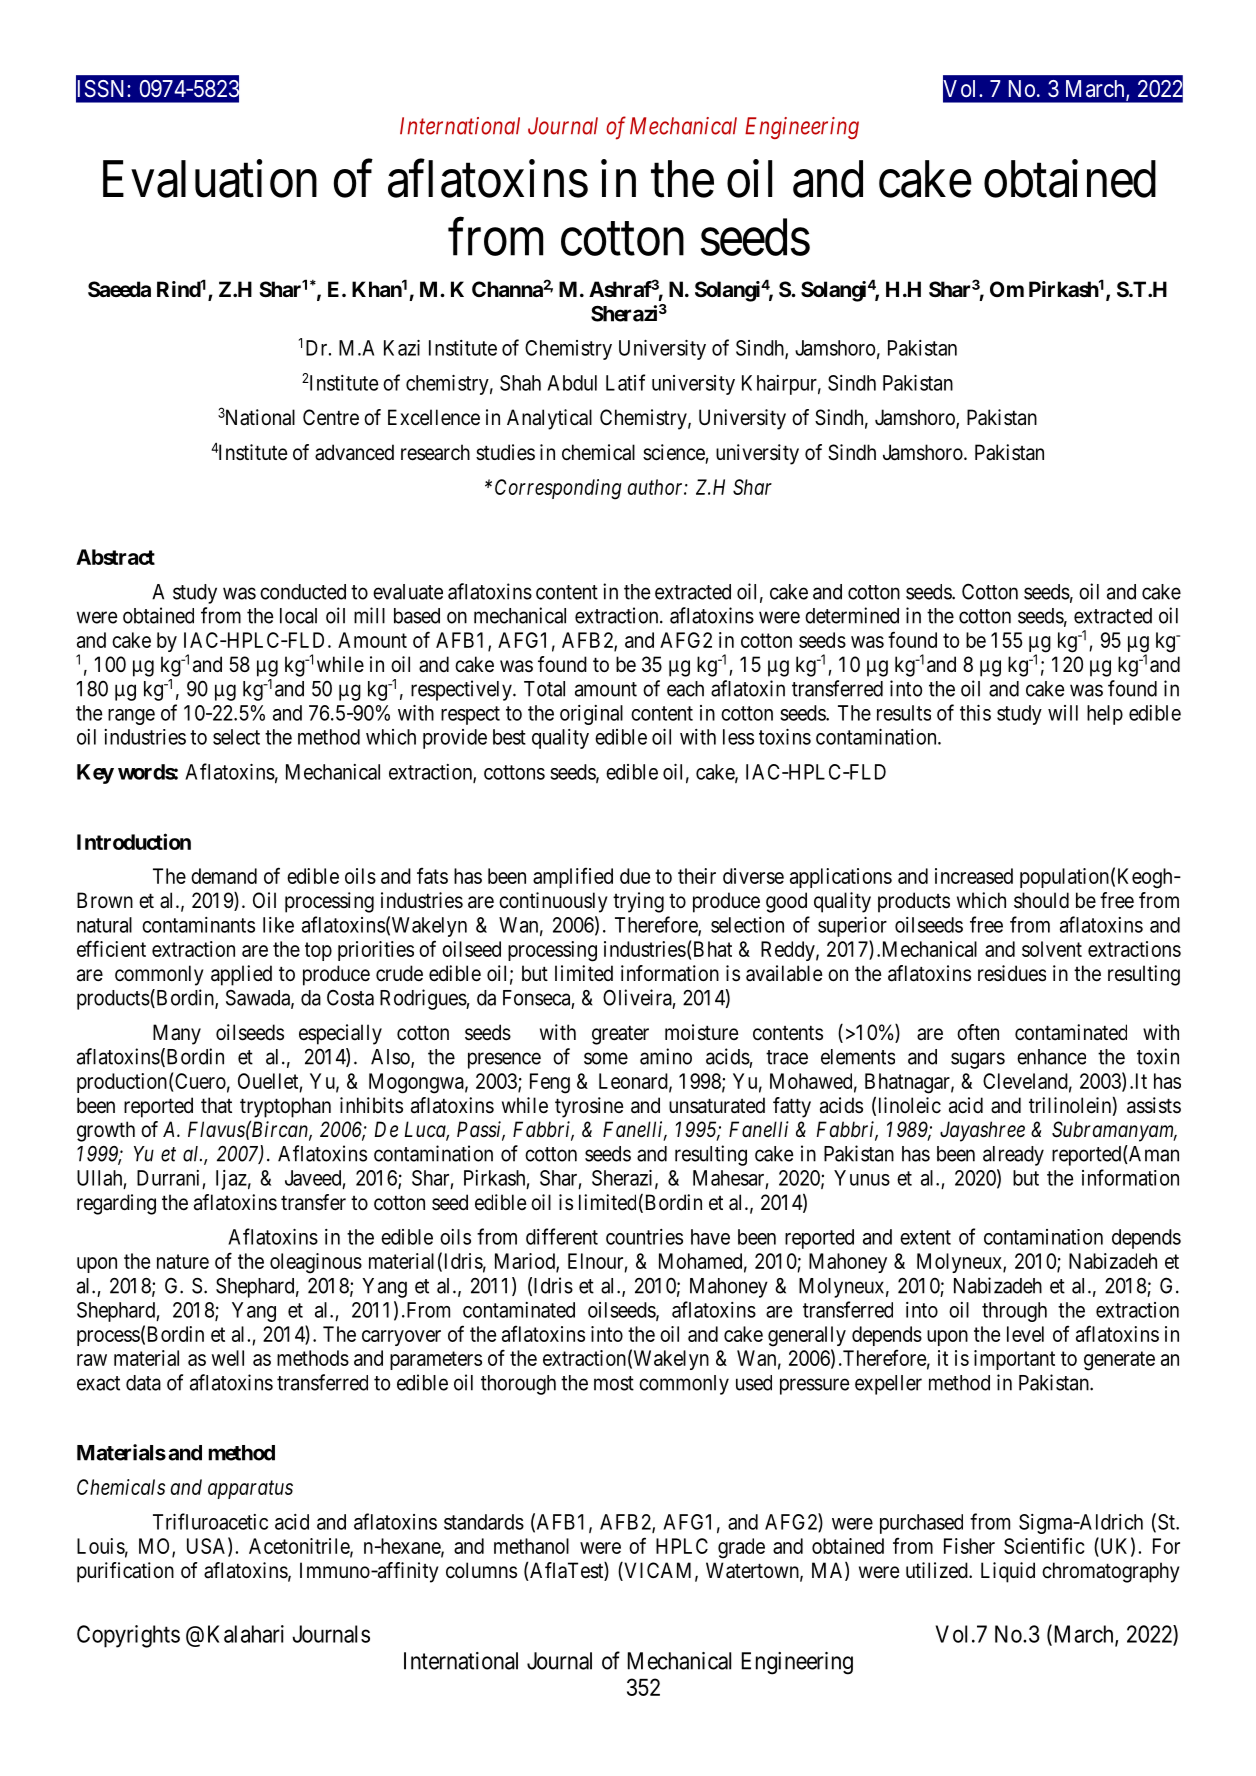 This screenshot has width=1256, height=1776. What do you see at coordinates (246, 1634) in the screenshot?
I see `Kalahari` at bounding box center [246, 1634].
